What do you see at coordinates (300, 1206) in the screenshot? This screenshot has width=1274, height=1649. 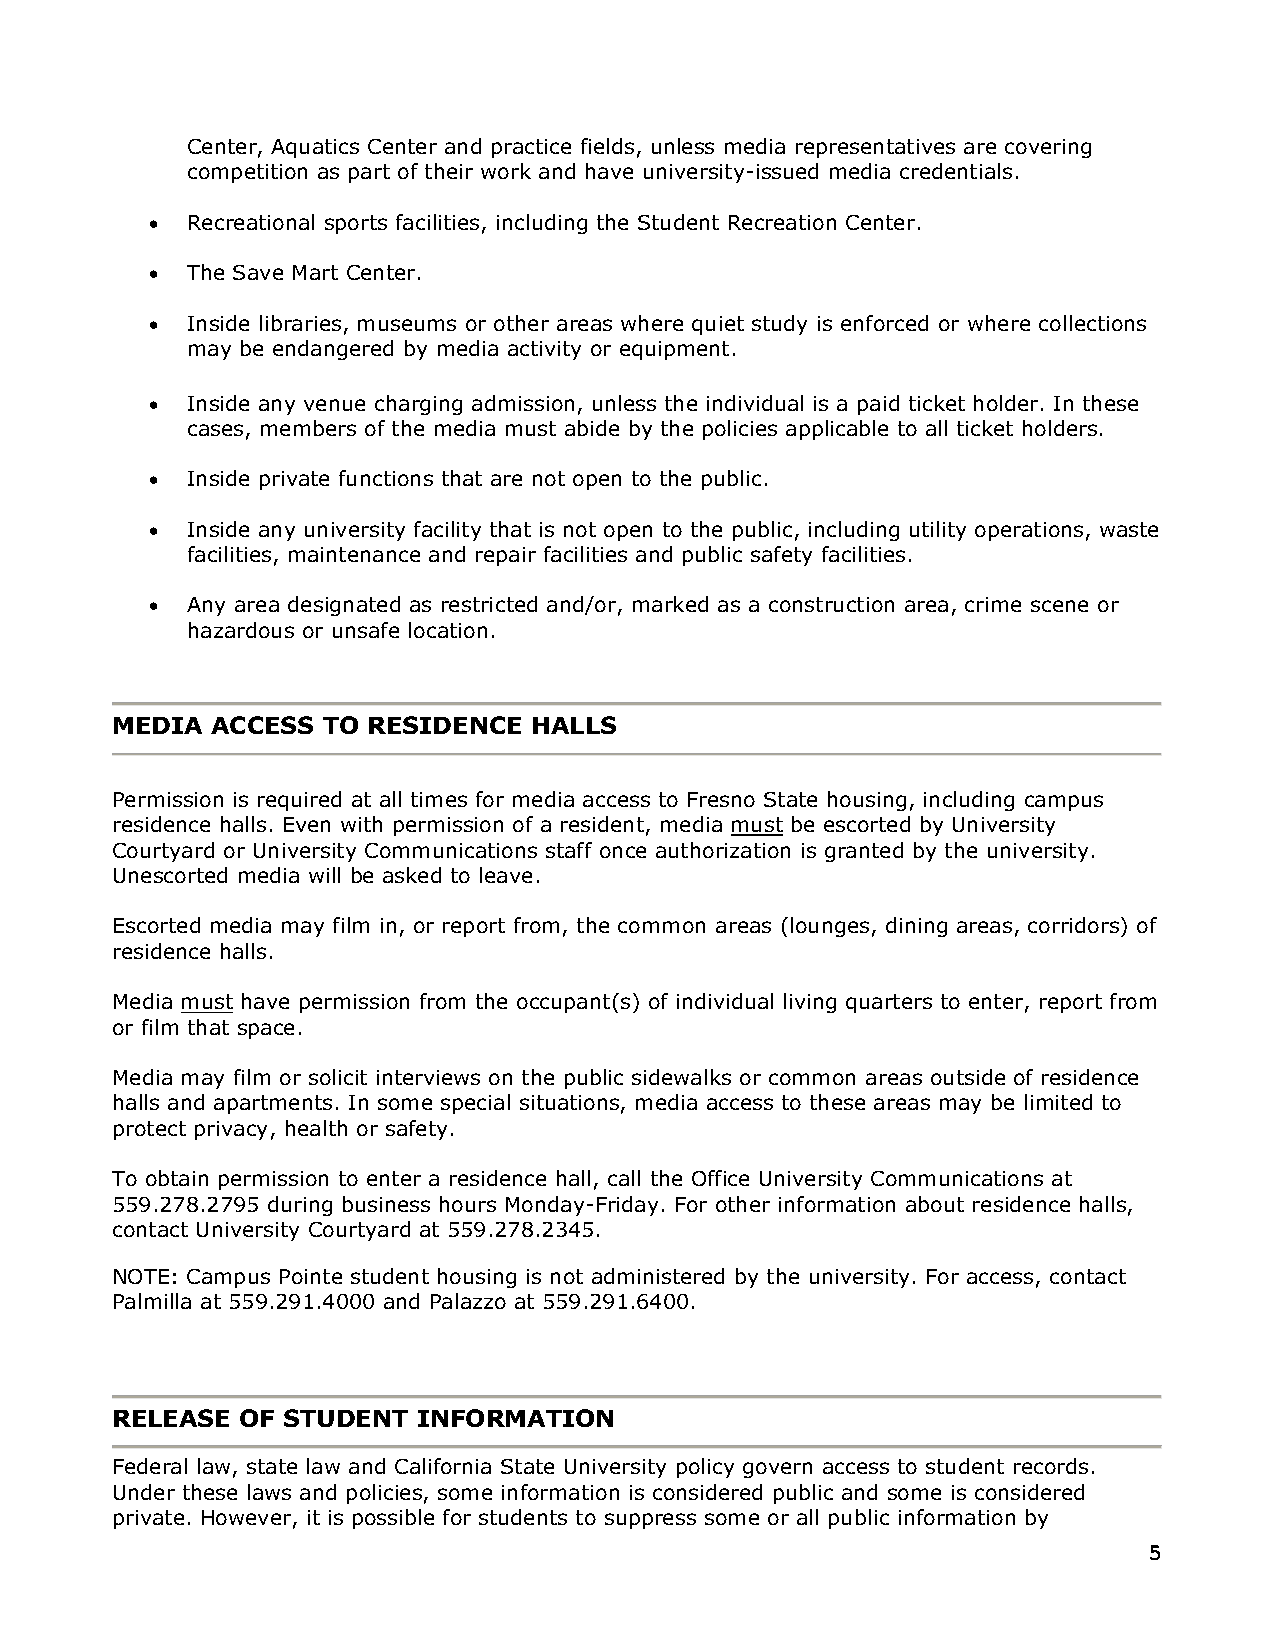 I see `during` at bounding box center [300, 1206].
